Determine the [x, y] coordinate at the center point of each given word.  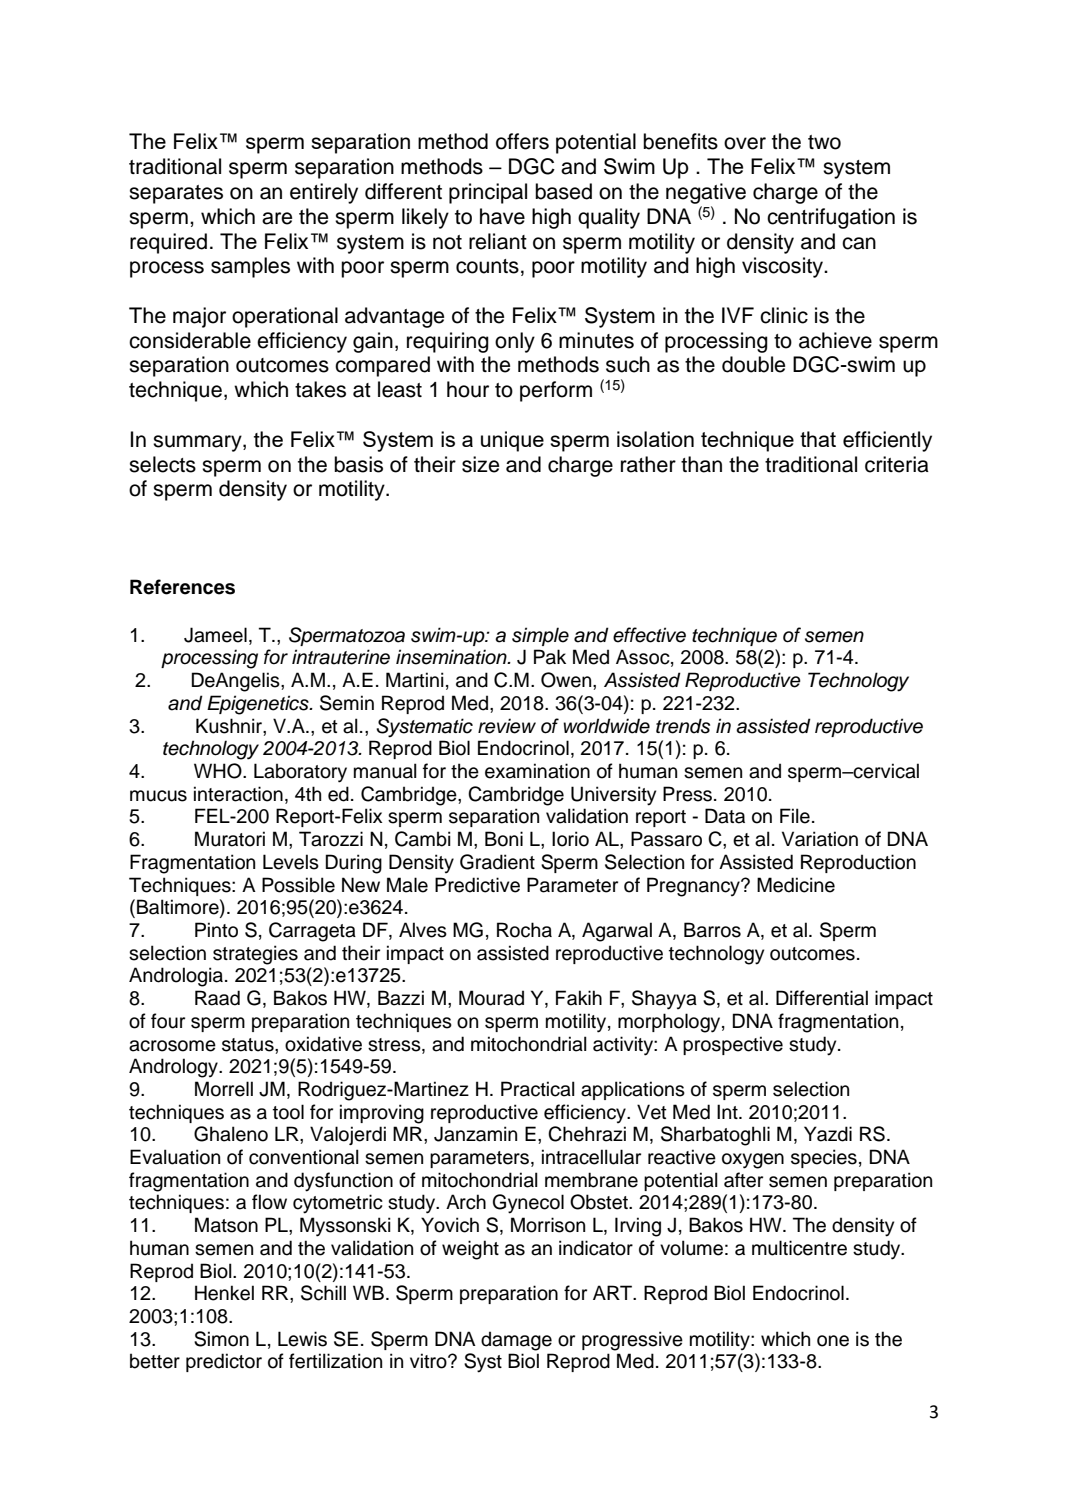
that [818, 439]
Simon [221, 1339]
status [249, 1045]
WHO [219, 771]
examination [537, 771]
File [795, 816]
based [563, 191]
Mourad [491, 998]
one [833, 1341]
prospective [733, 1045]
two [824, 142]
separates [176, 194]
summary [198, 443]
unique [512, 441]
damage [516, 1341]
